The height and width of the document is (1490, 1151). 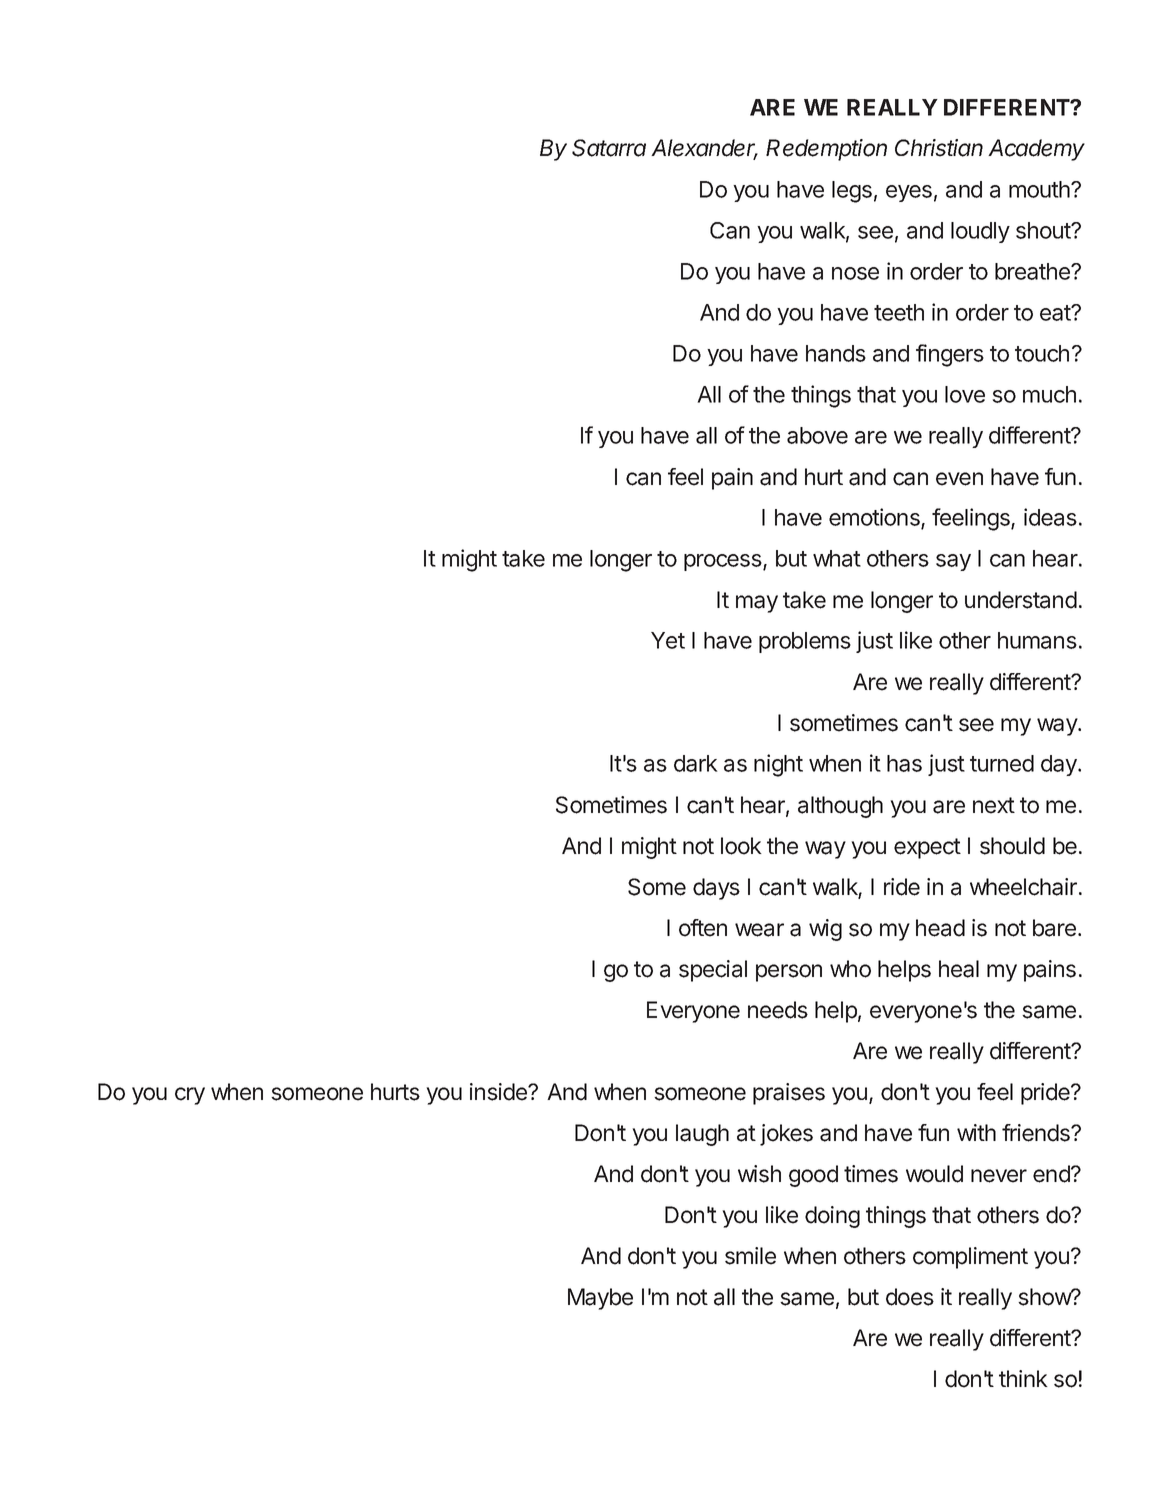 I want to click on has, so click(x=904, y=763).
